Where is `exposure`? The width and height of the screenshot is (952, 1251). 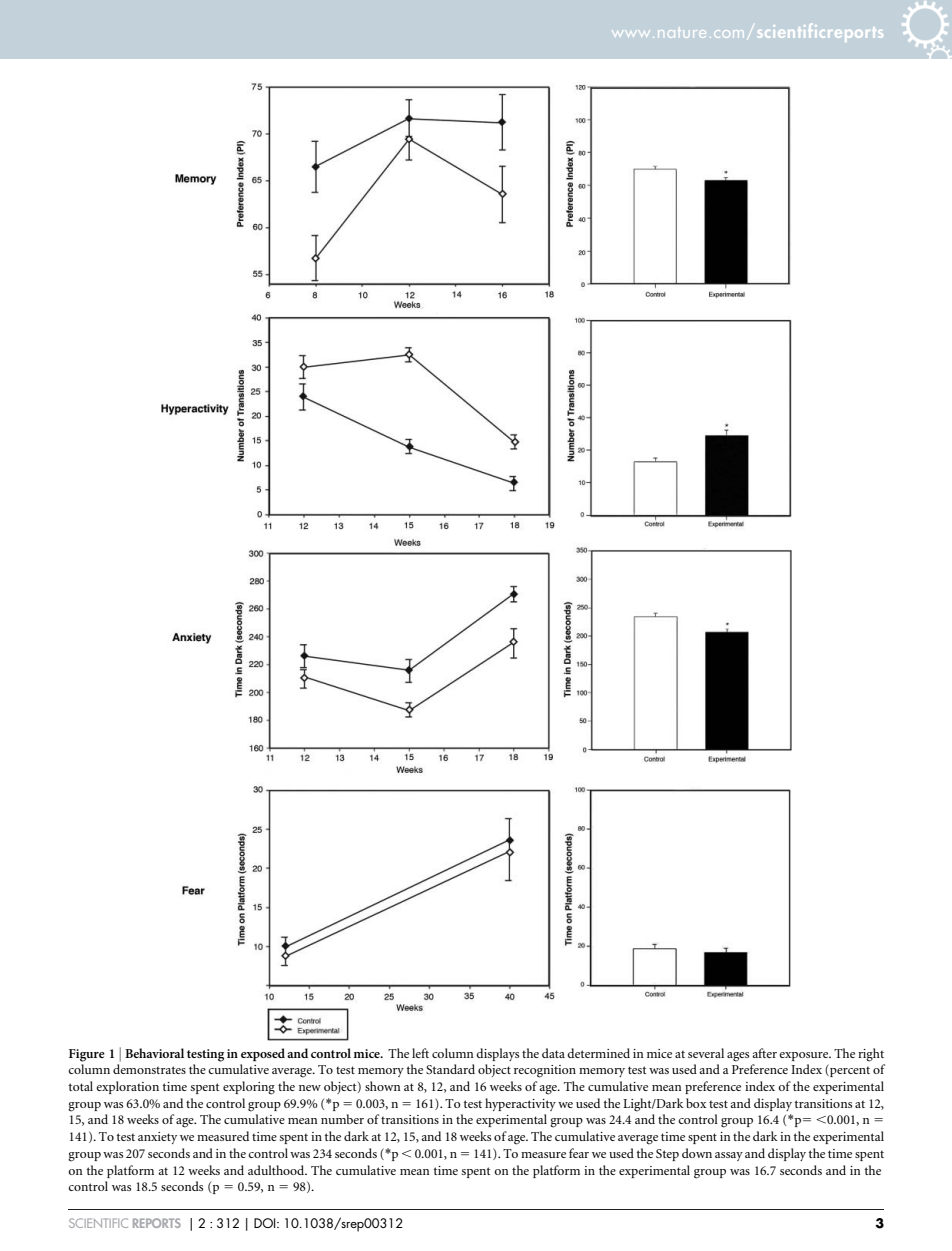
exposure is located at coordinates (805, 1056).
